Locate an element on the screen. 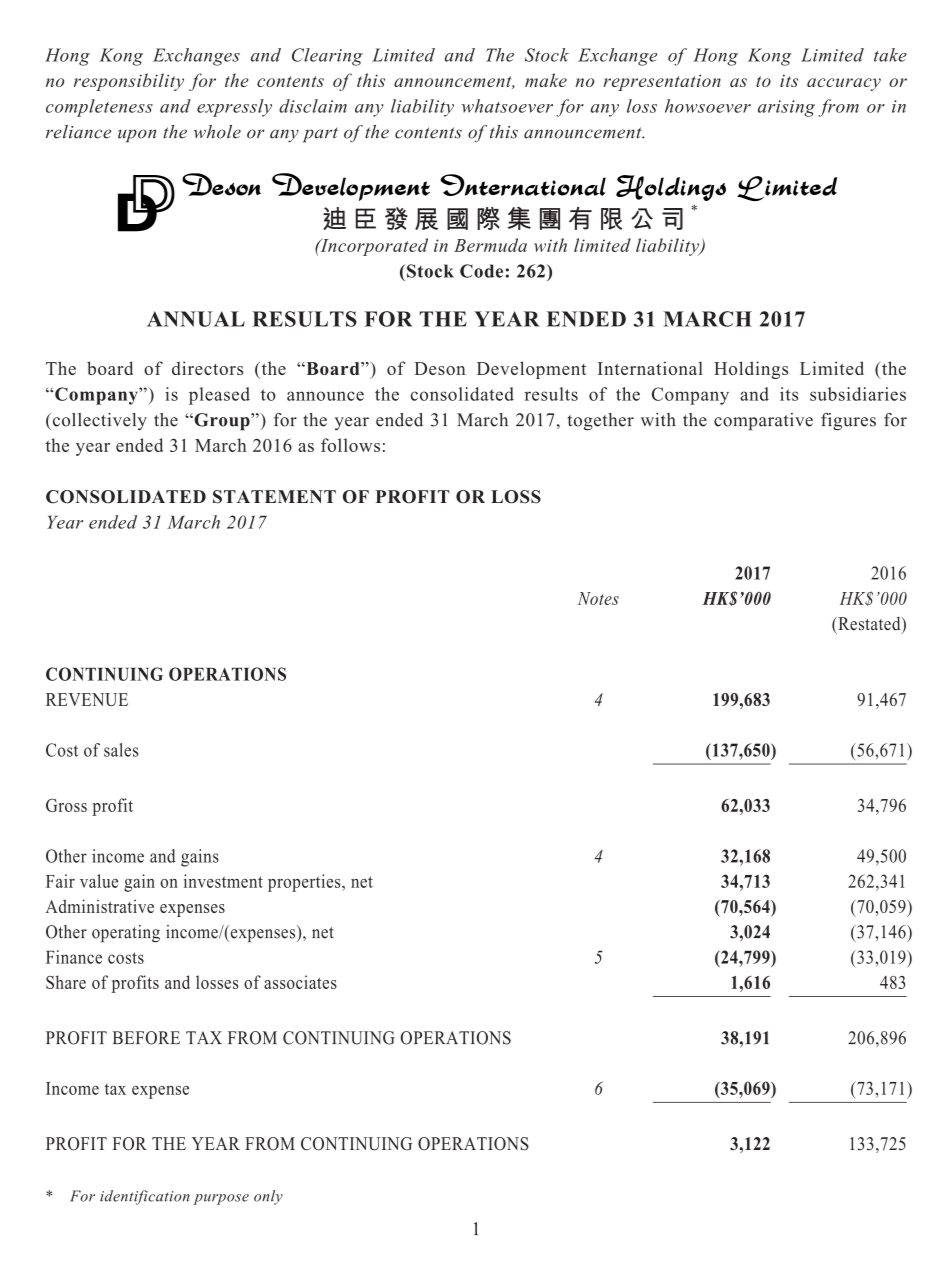  whatsoever is located at coordinates (507, 106).
